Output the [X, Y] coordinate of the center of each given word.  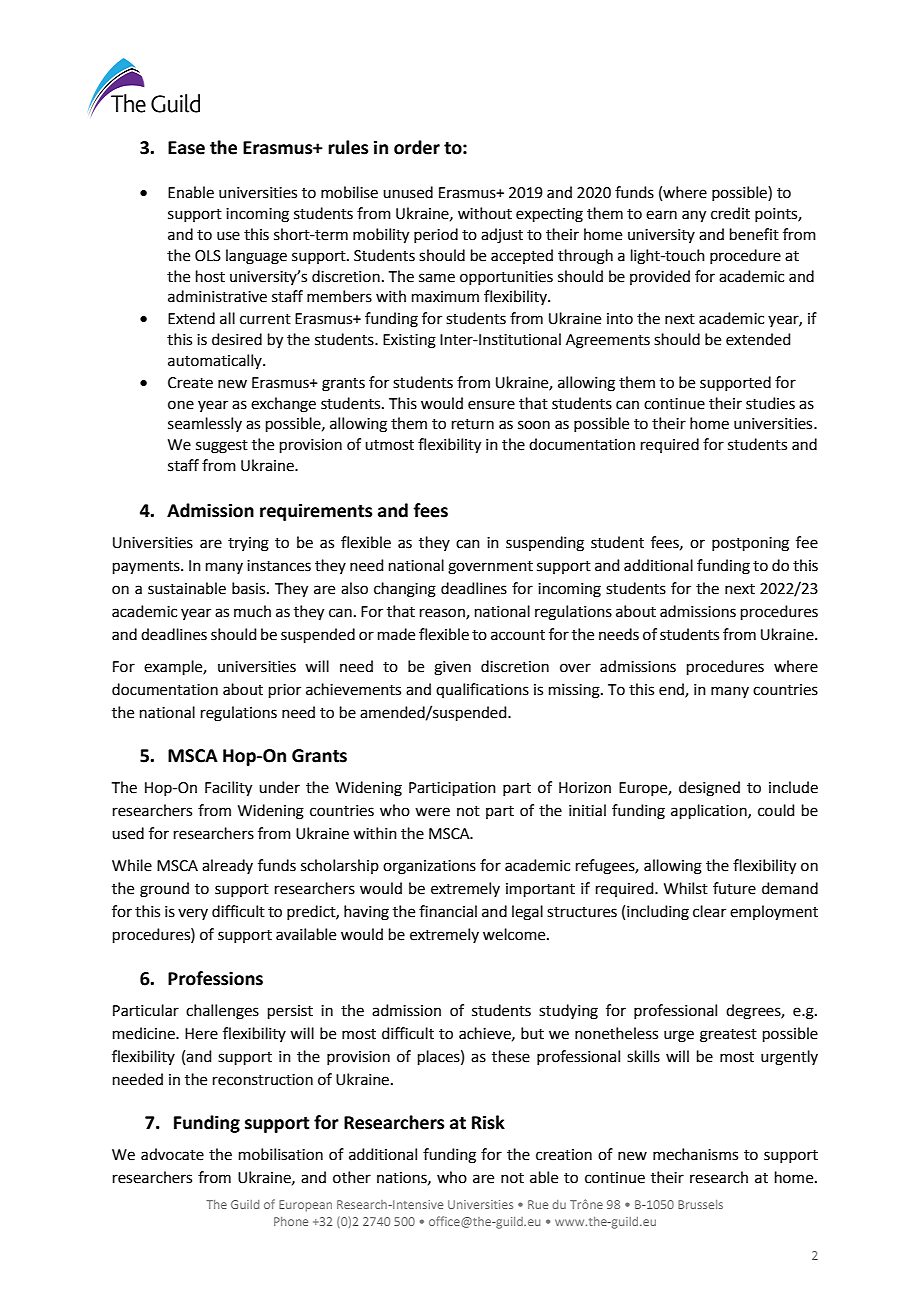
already [227, 866]
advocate [172, 1154]
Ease [186, 148]
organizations [429, 867]
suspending [545, 544]
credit [730, 213]
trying [248, 544]
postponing [750, 544]
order [417, 147]
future [734, 888]
